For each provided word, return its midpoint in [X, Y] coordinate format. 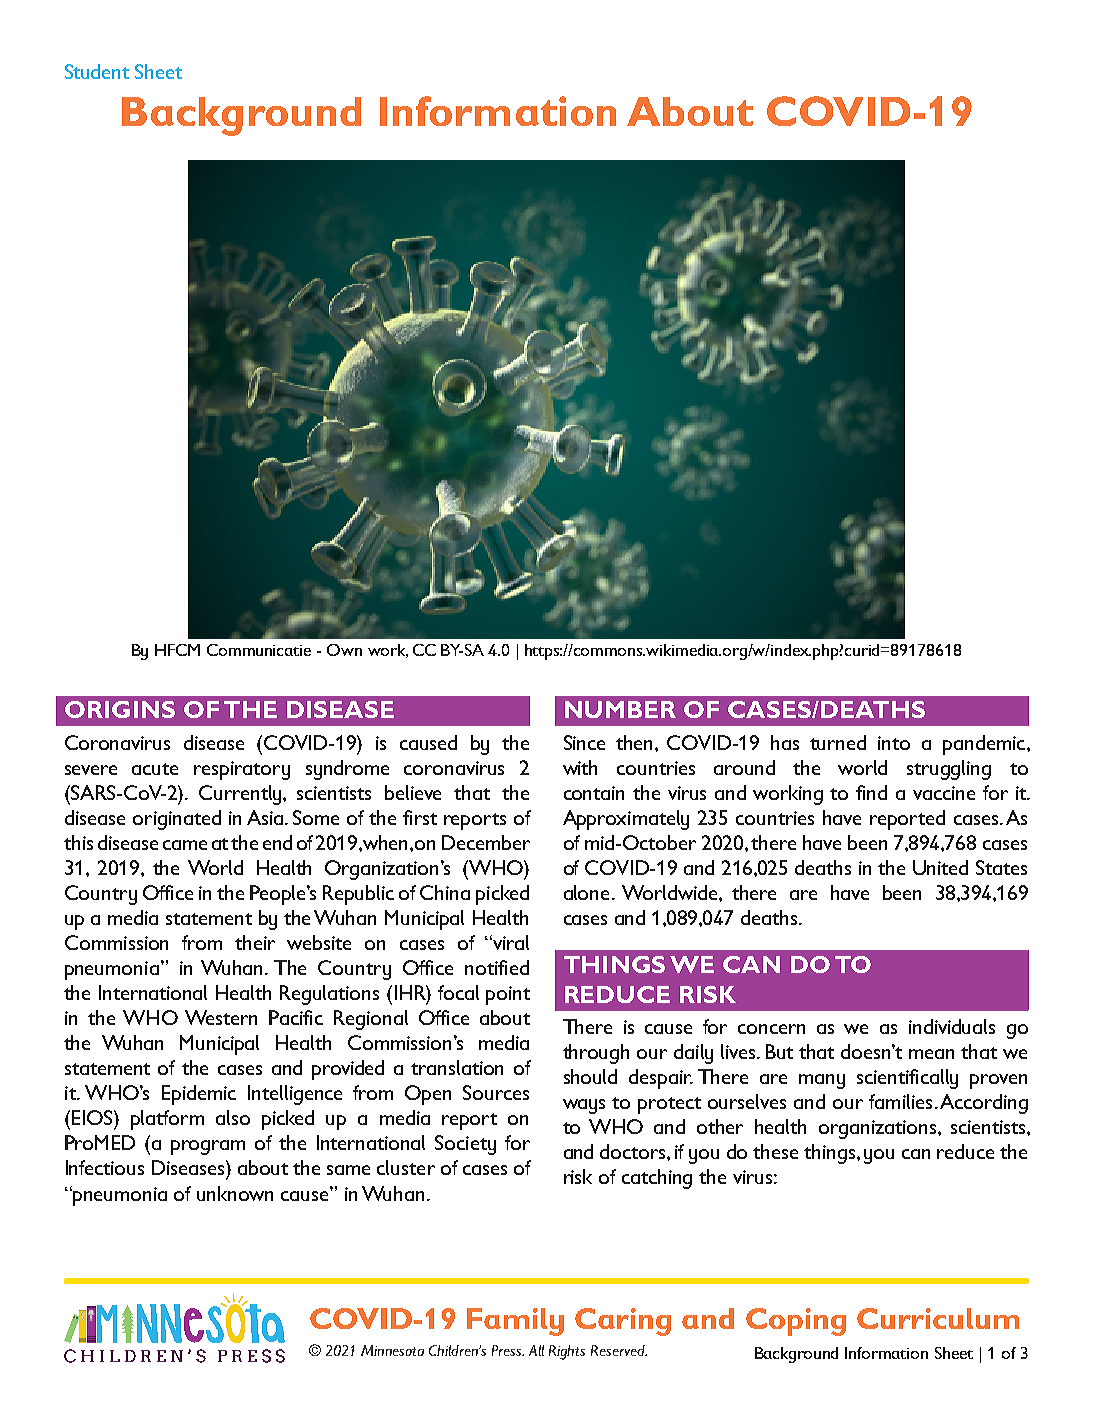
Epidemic [199, 1095]
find [871, 792]
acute [155, 769]
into [894, 743]
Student [97, 71]
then [636, 742]
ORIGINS [120, 709]
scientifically [907, 1079]
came [185, 845]
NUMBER [620, 709]
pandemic [985, 745]
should [590, 1076]
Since [584, 742]
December [486, 842]
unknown [235, 1193]
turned [838, 742]
